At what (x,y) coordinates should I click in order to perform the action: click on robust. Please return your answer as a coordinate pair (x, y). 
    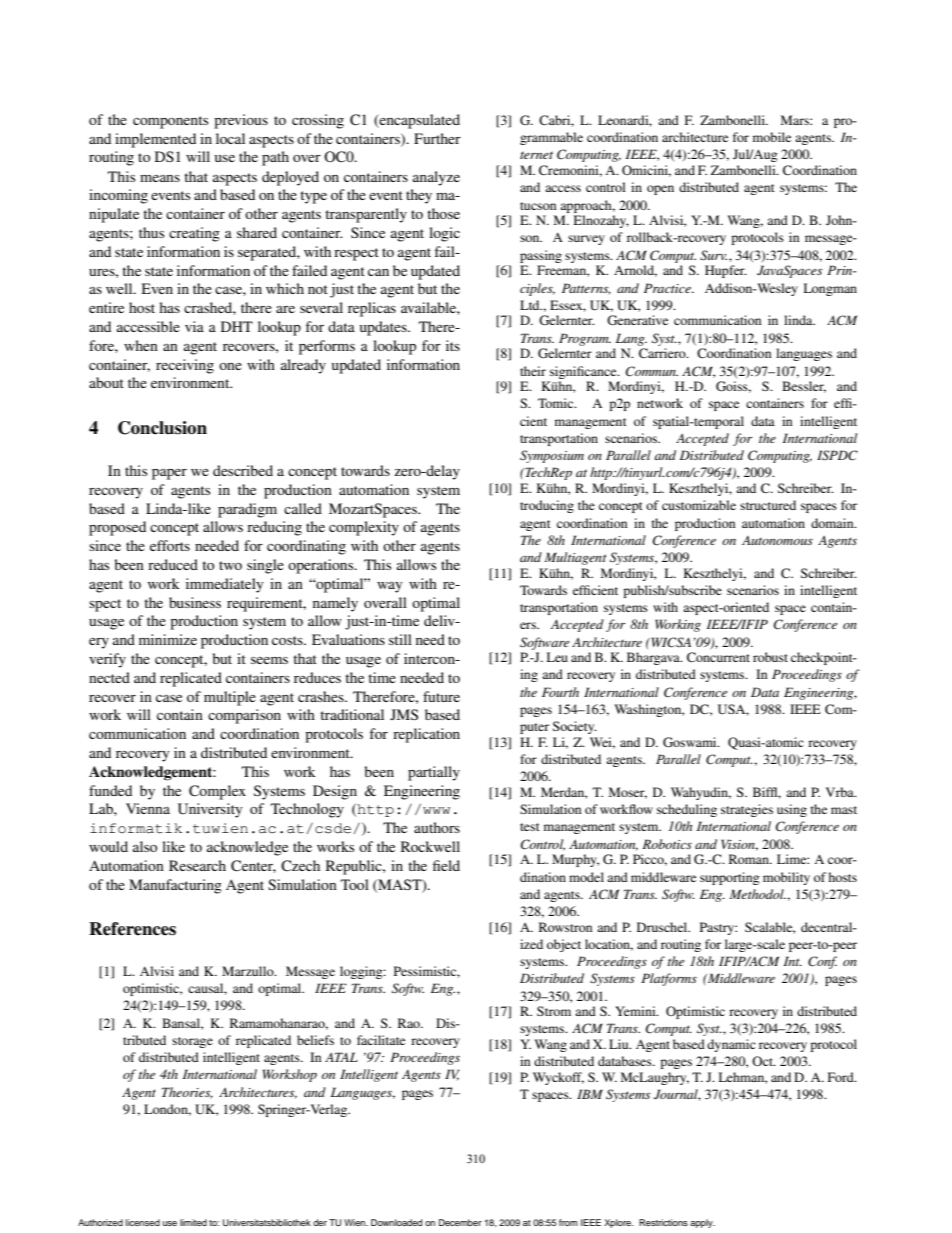
    Looking at the image, I should click on (770, 657).
